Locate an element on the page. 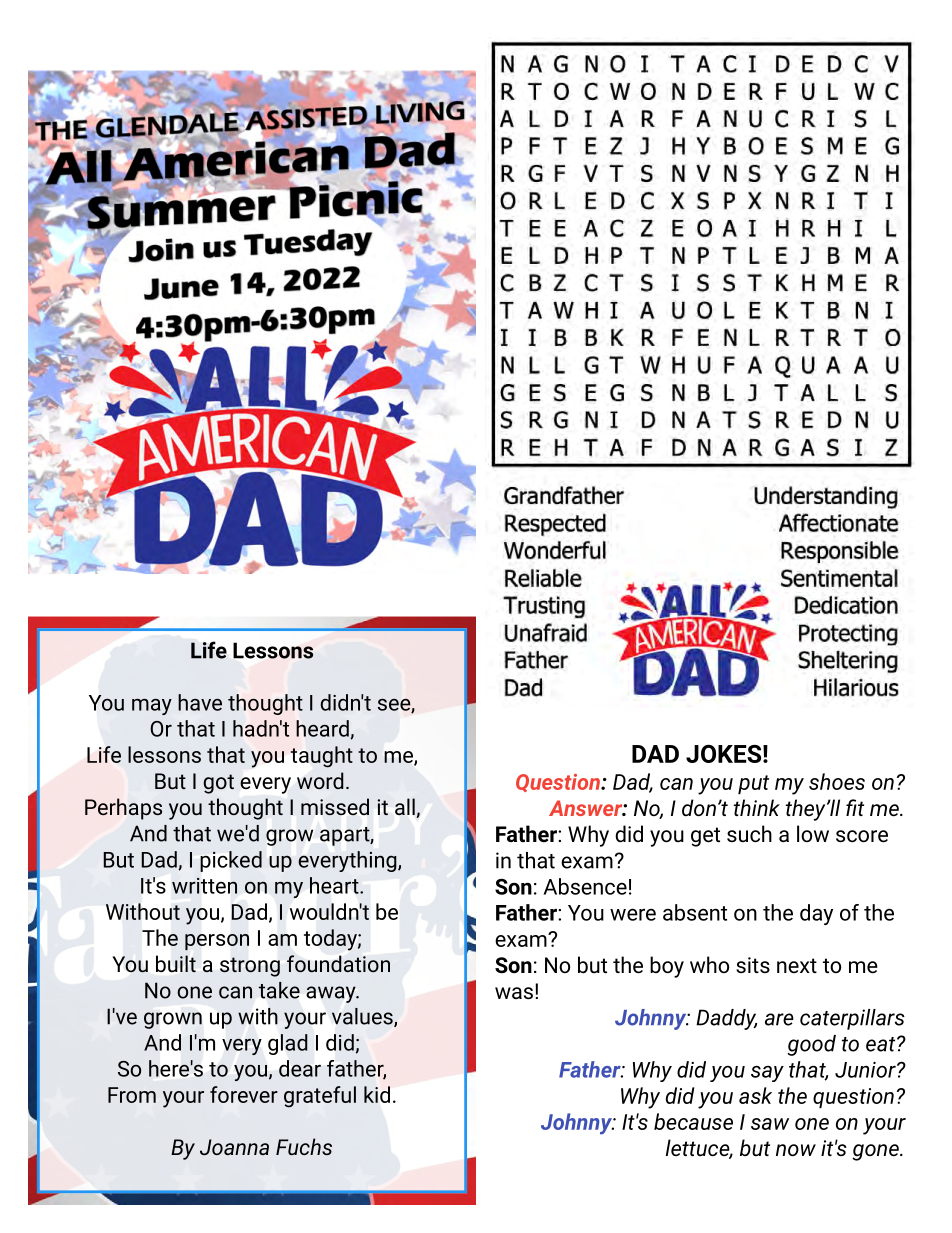  low is located at coordinates (813, 833).
